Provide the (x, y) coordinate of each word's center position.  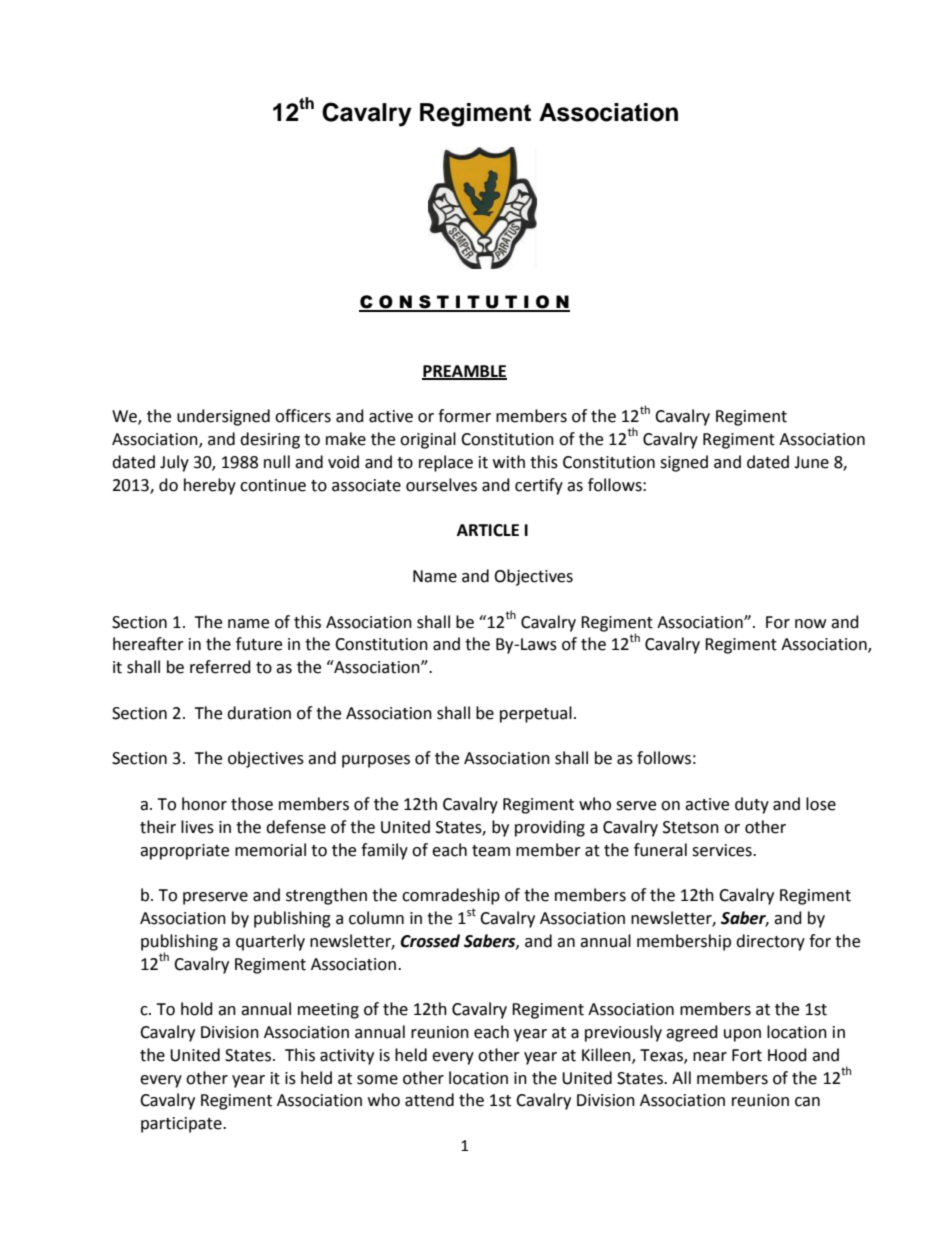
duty (752, 805)
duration (259, 713)
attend (429, 1100)
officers (303, 416)
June (811, 462)
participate (182, 1125)
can (807, 1102)
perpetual (536, 714)
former (464, 416)
